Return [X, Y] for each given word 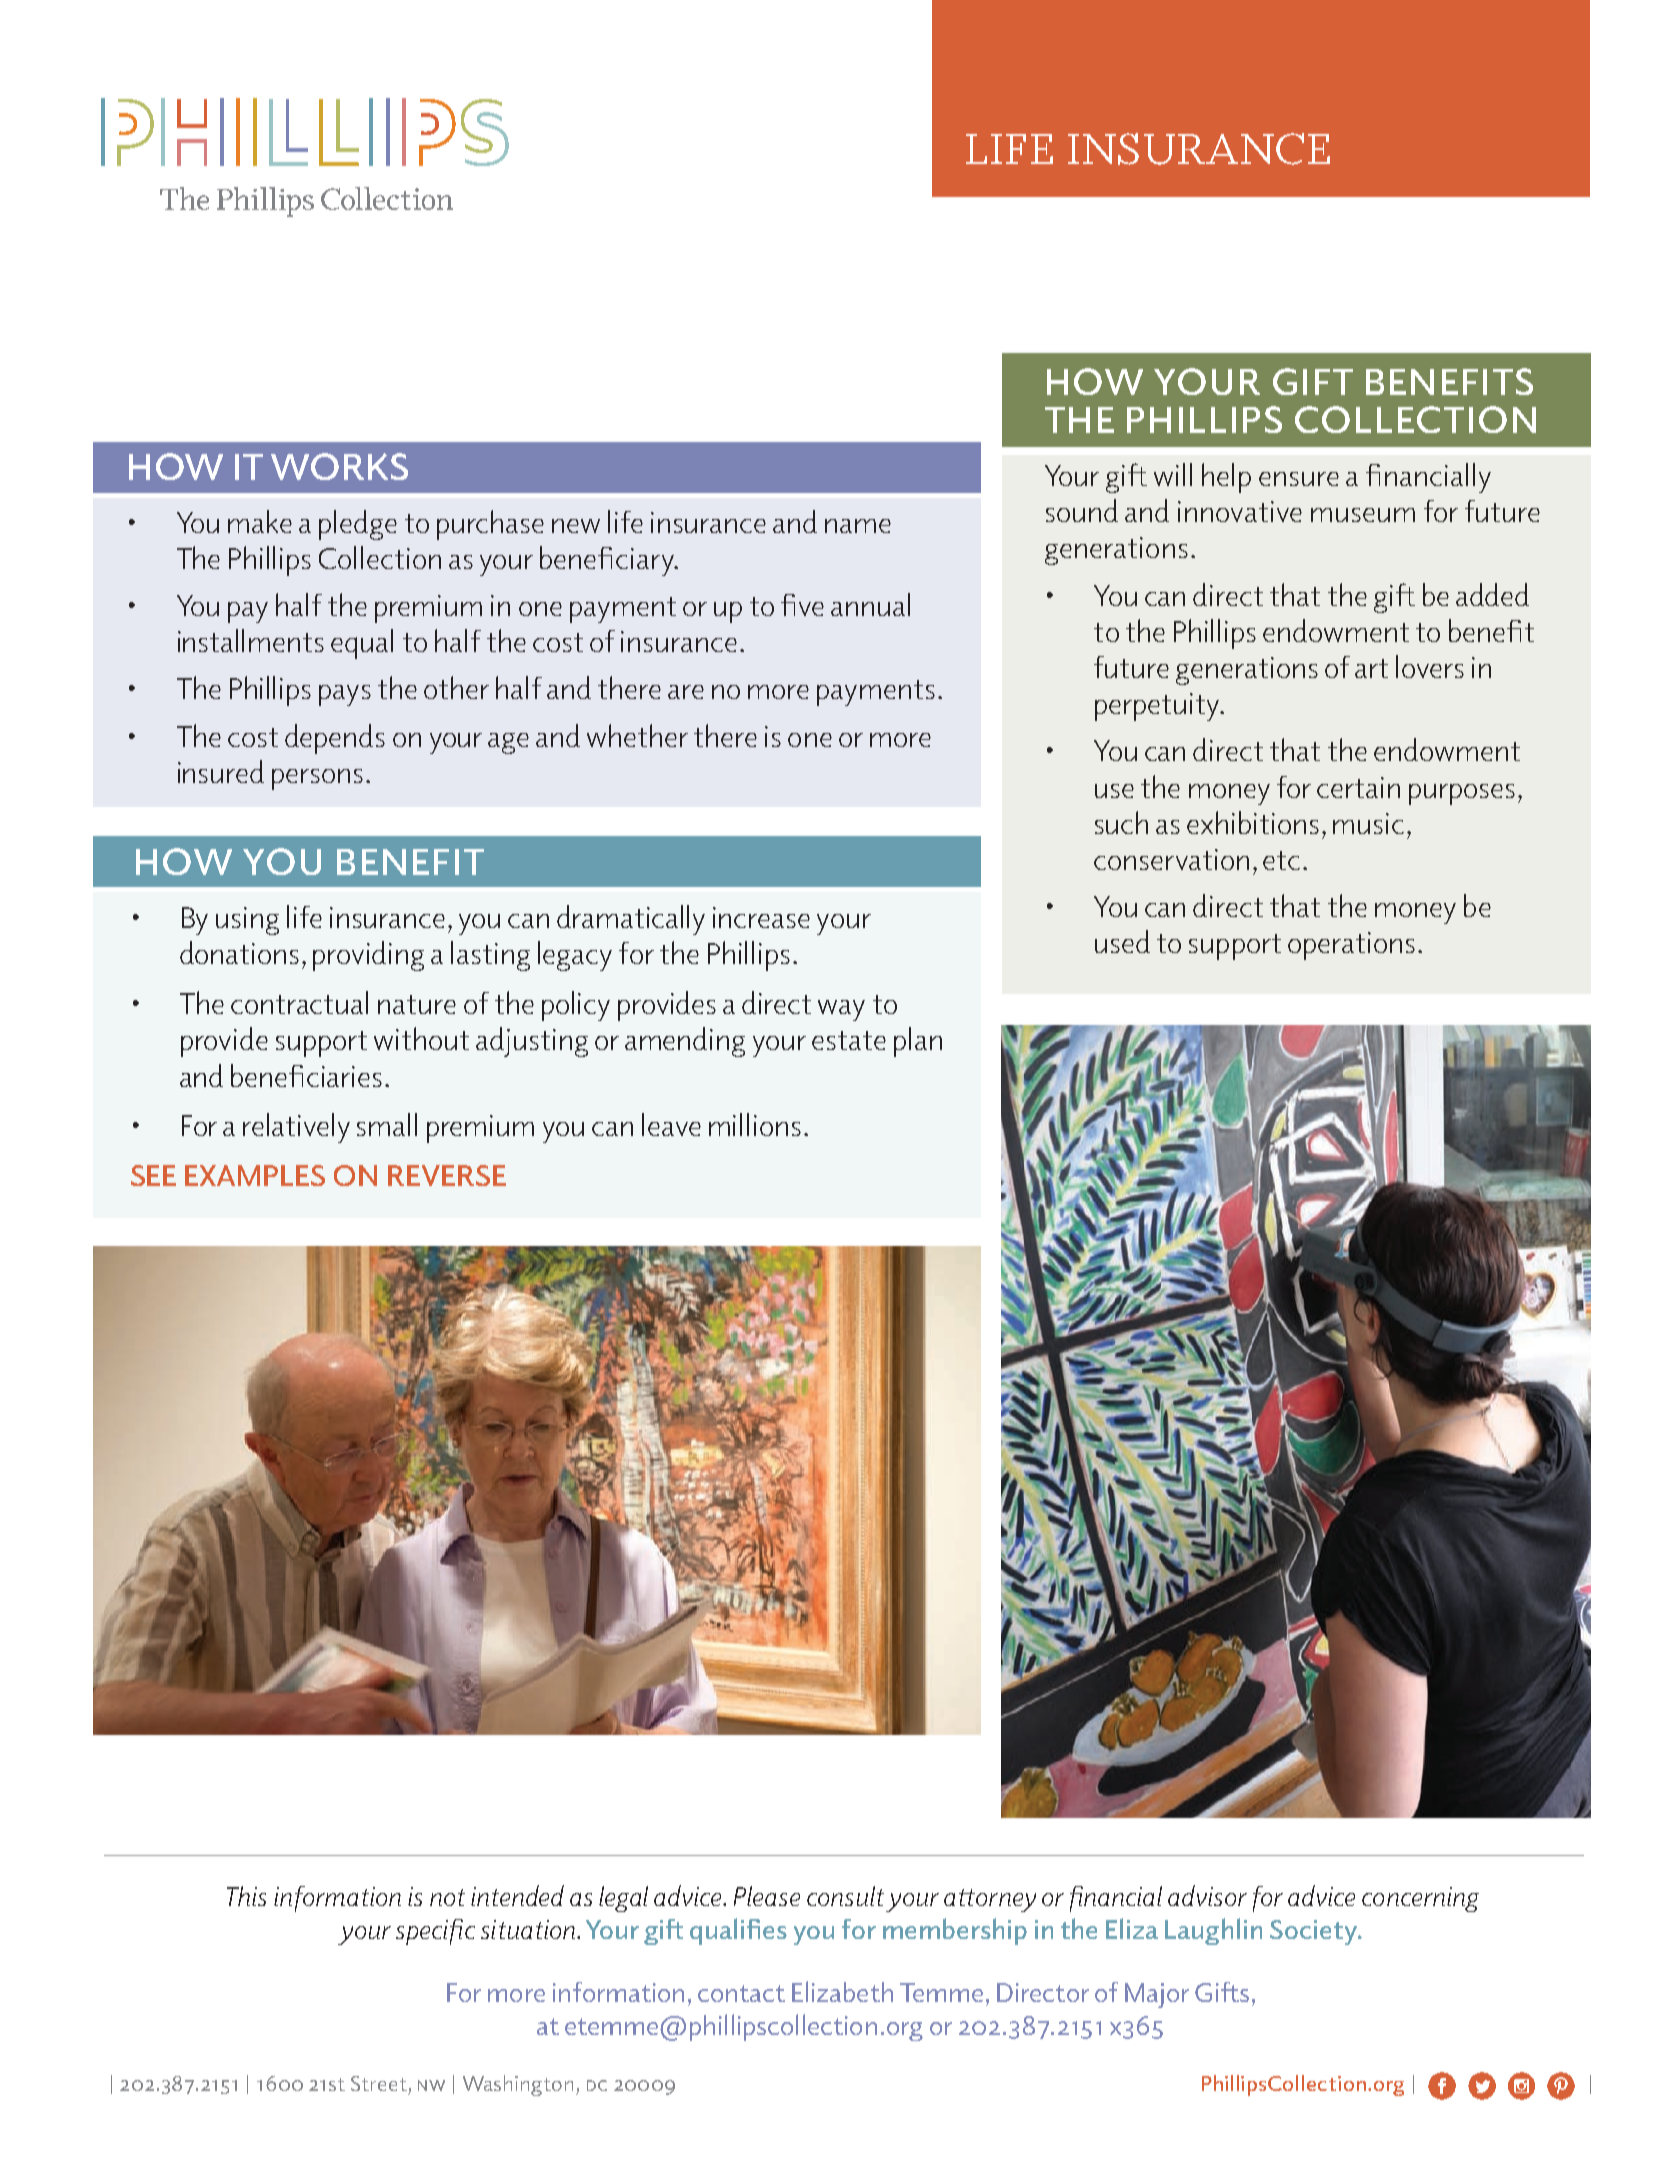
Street [379, 2083]
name [858, 526]
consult [845, 1896]
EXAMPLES [255, 1175]
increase [761, 917]
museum [1363, 515]
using [247, 921]
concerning [1420, 1899]
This [246, 1896]
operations [1351, 946]
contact [741, 1993]
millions [755, 1124]
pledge [358, 525]
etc [1281, 860]
